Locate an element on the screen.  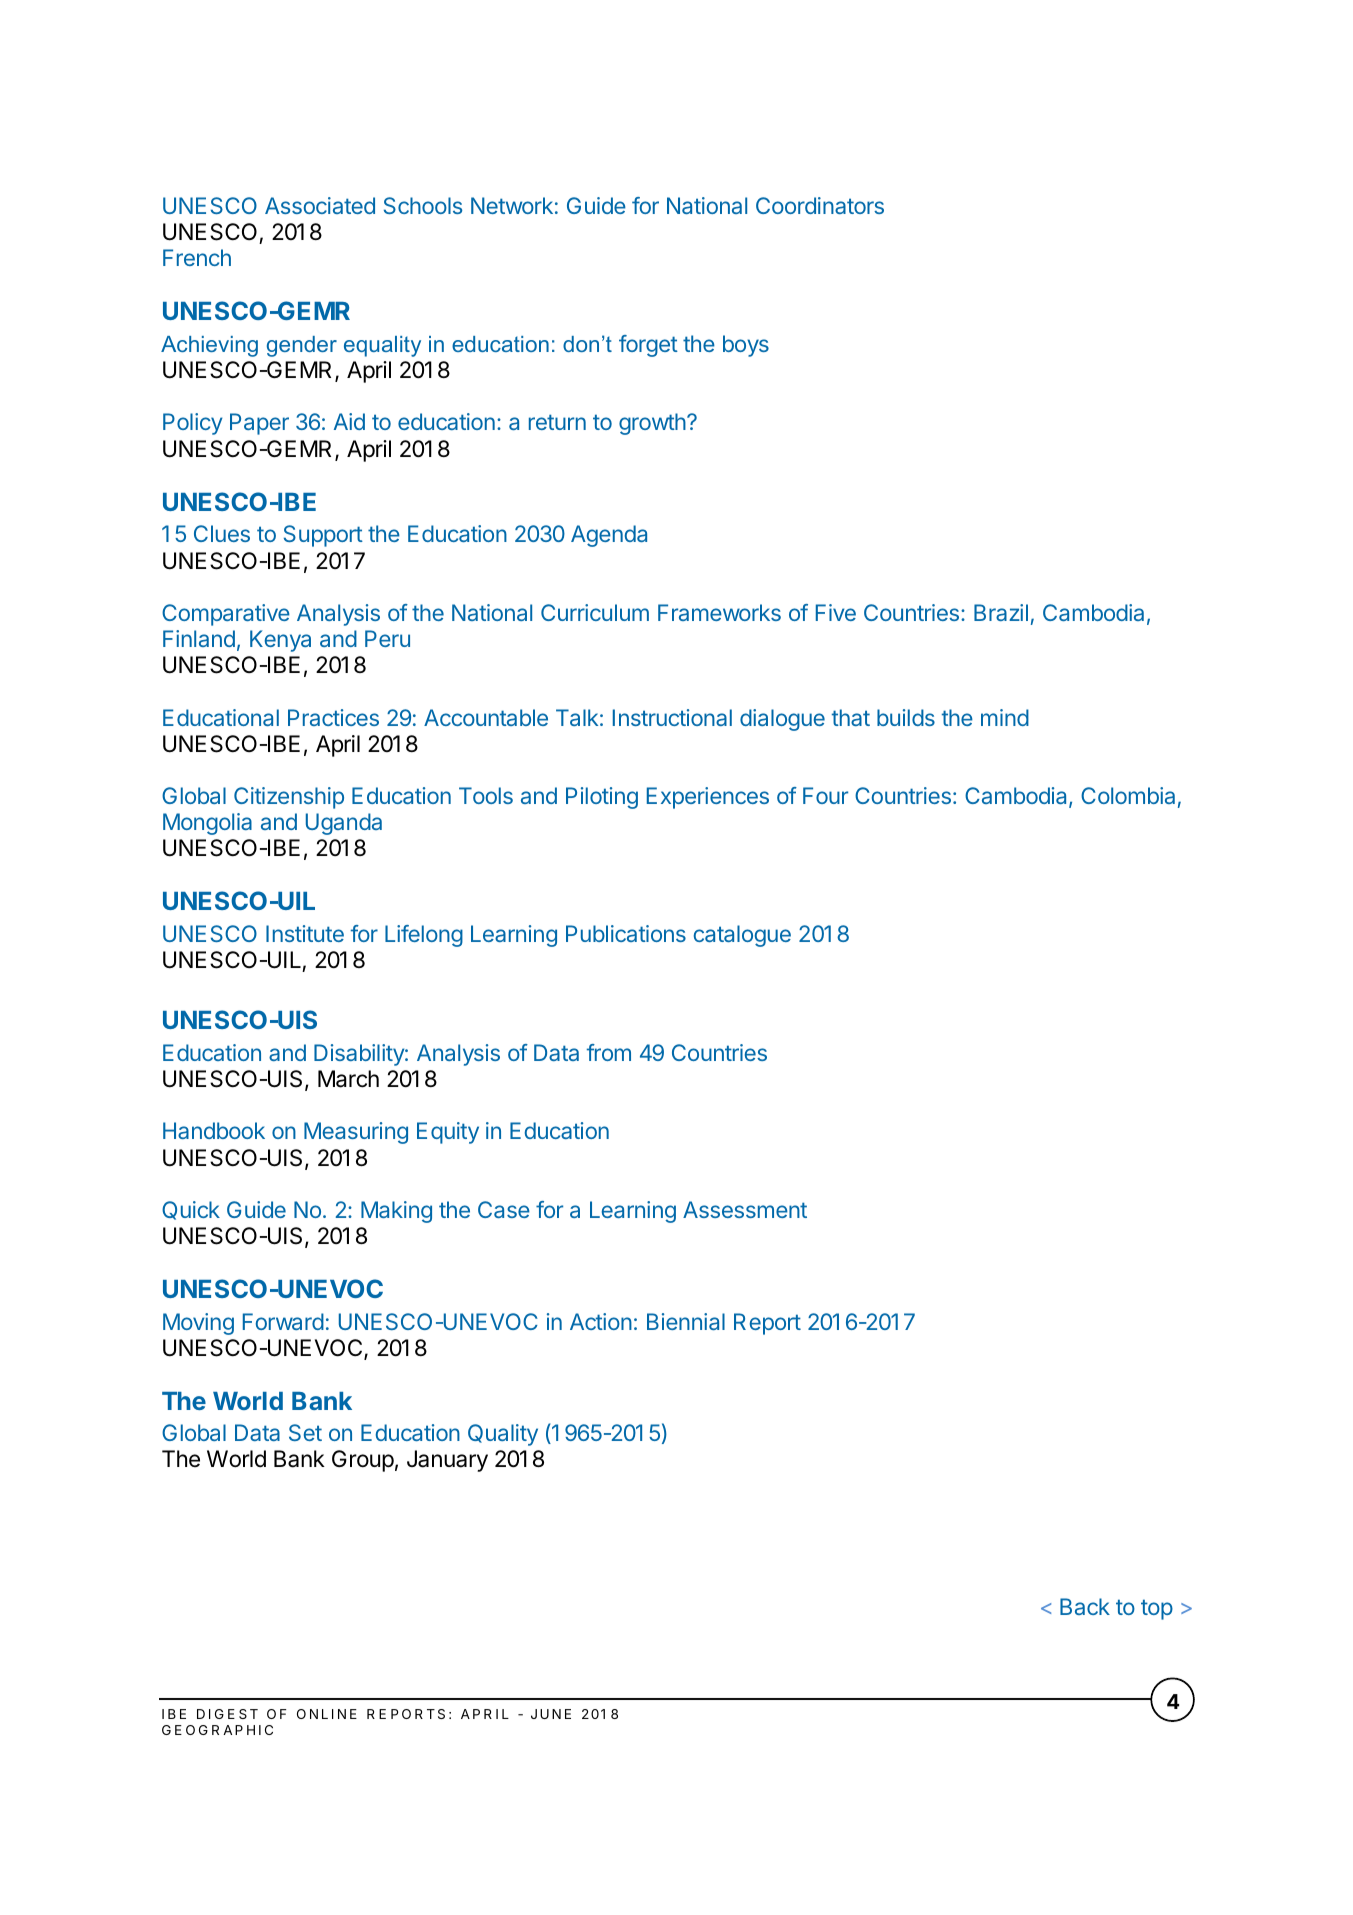
March is located at coordinates (348, 1079).
